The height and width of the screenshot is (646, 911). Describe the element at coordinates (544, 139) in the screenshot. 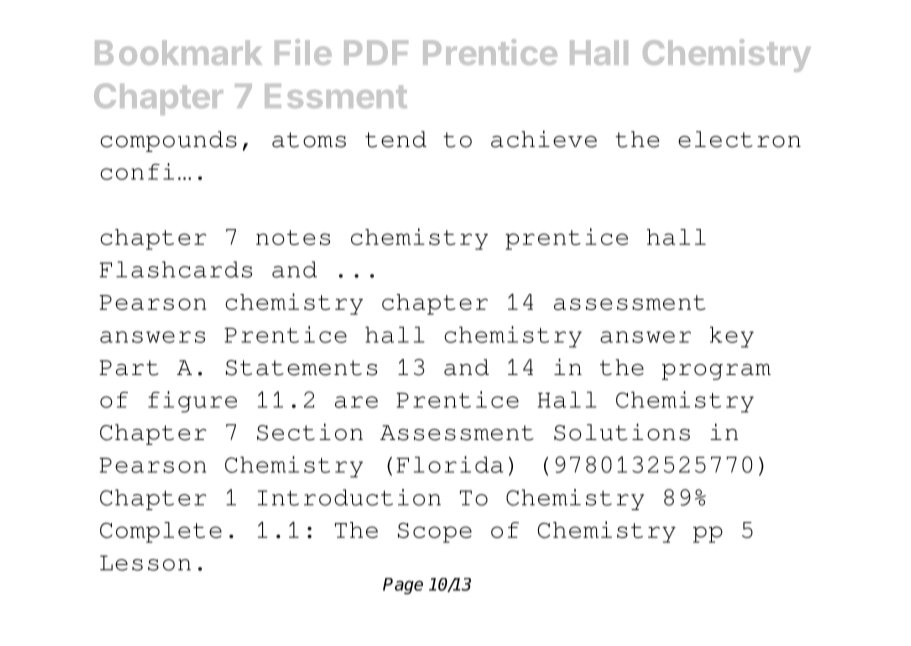

I see `achieve` at that location.
